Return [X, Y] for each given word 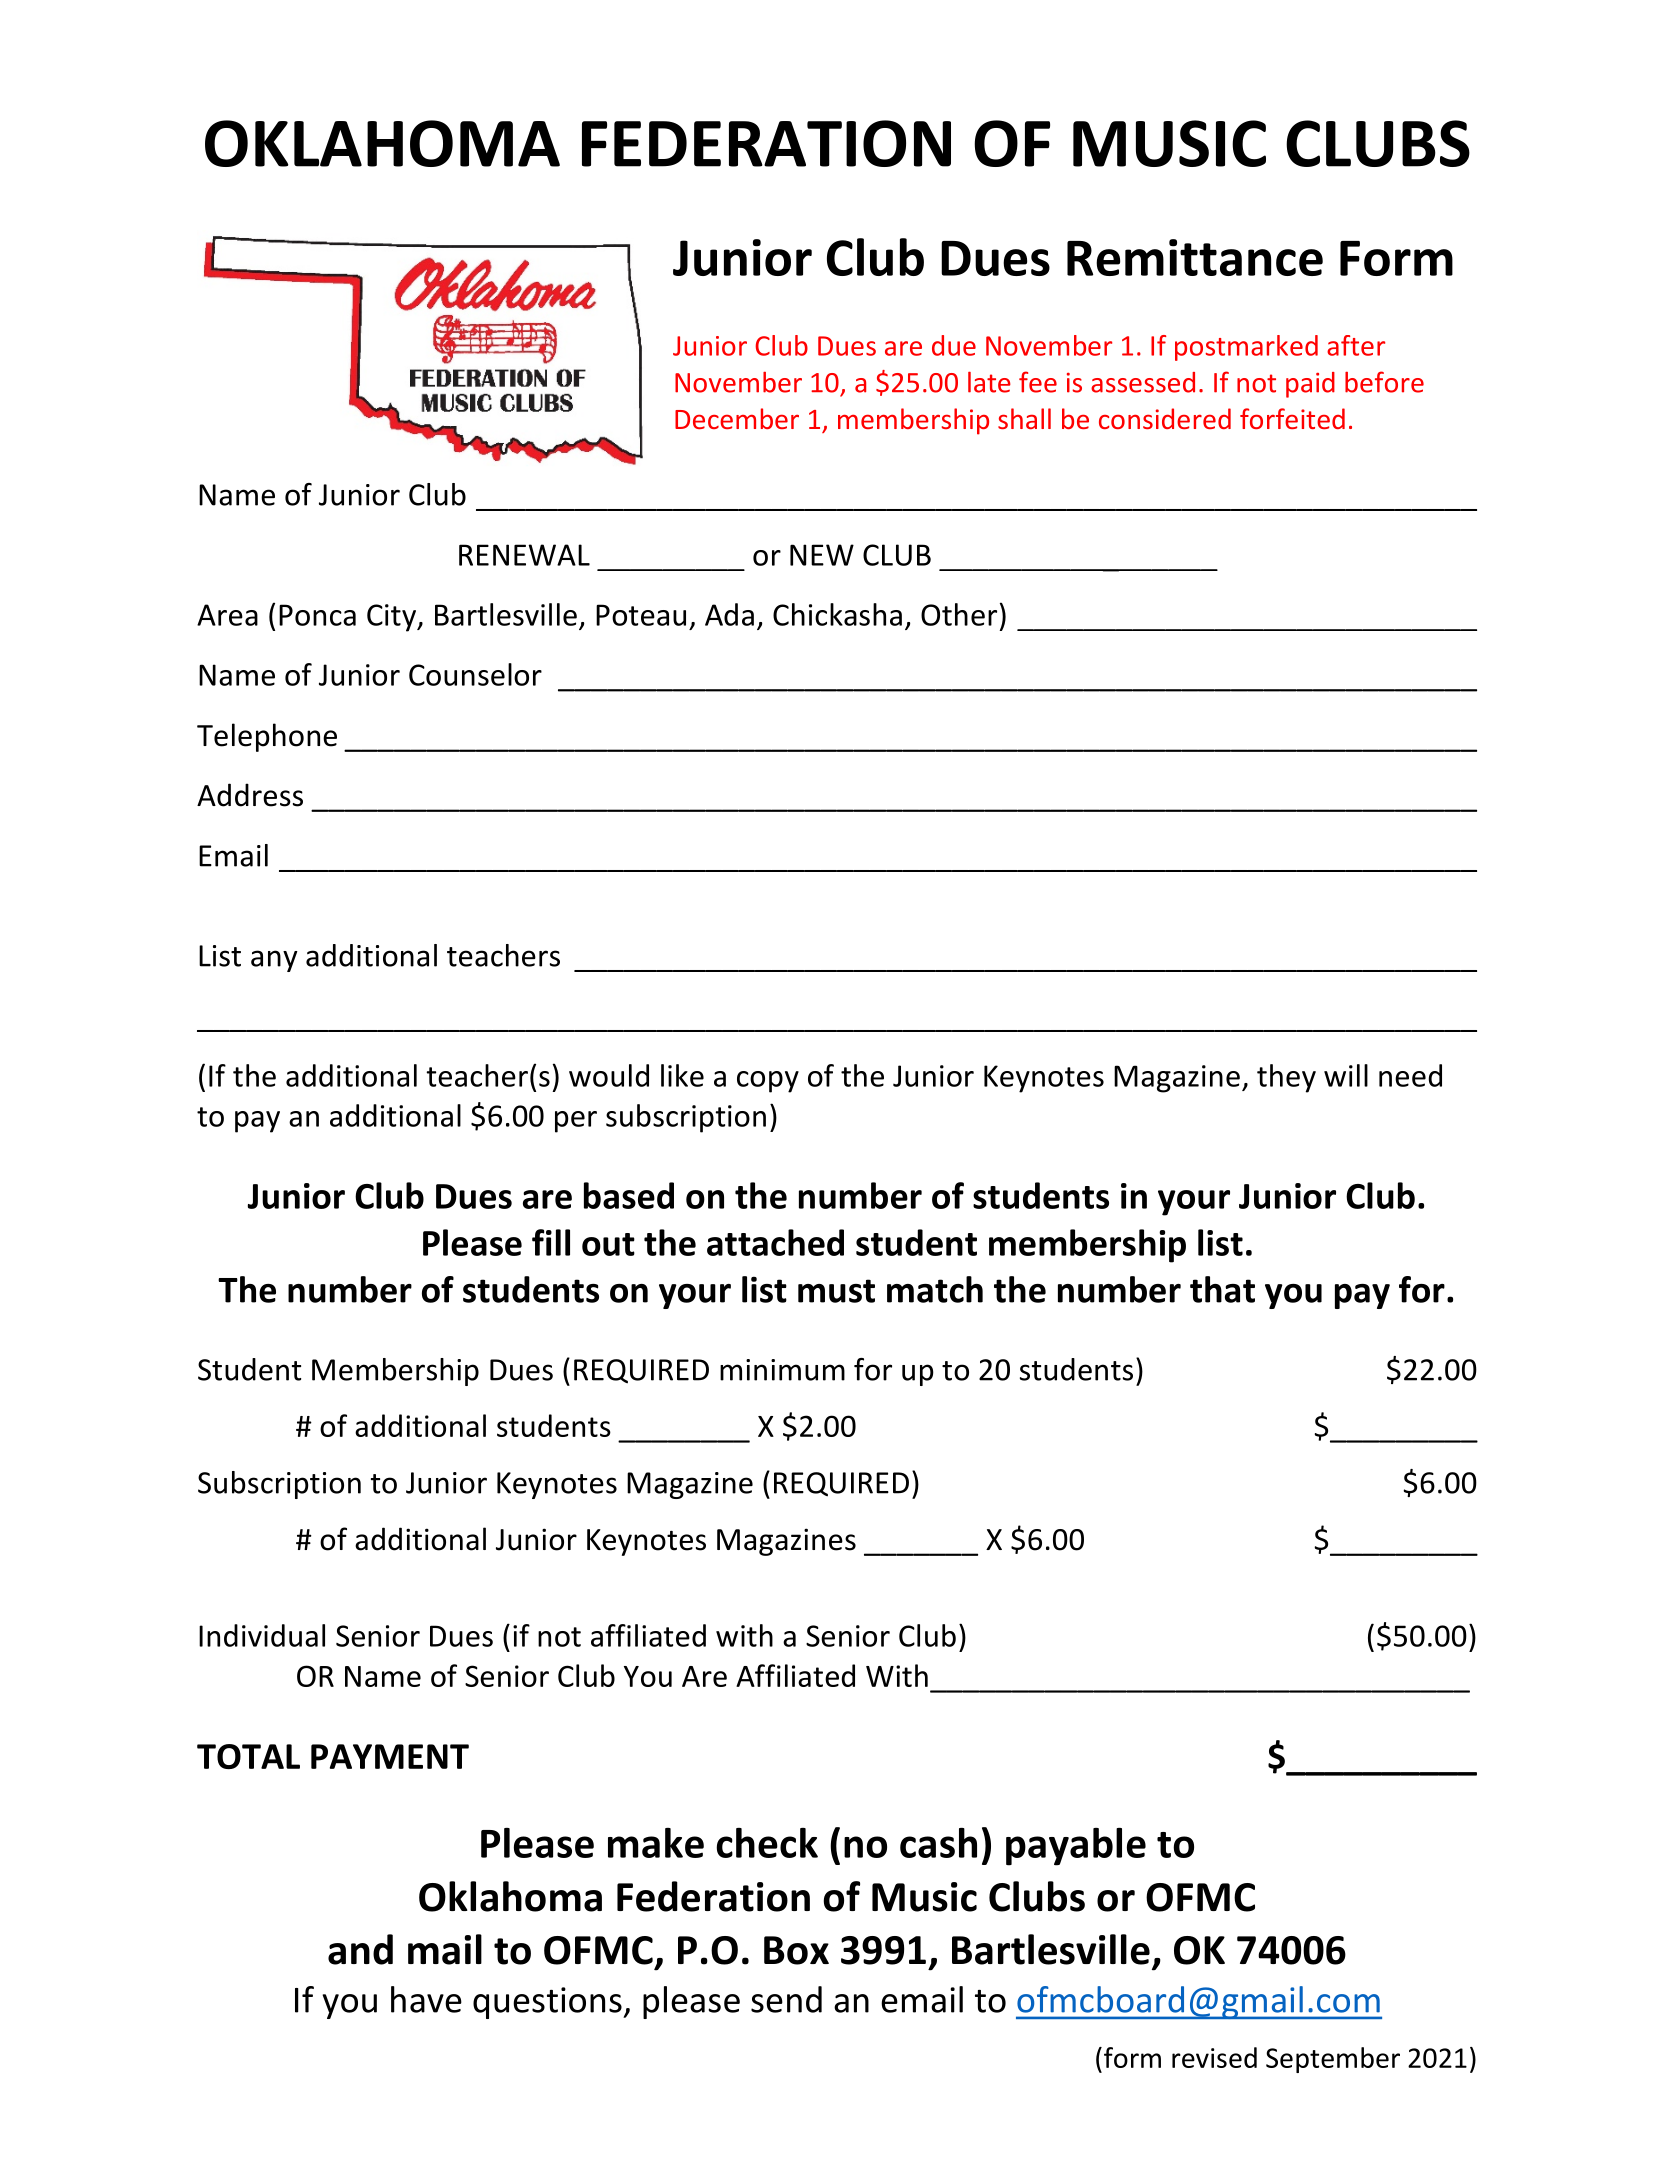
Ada [729, 614]
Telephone [267, 737]
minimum [782, 1370]
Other [959, 614]
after [1356, 345]
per [576, 1122]
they [1286, 1078]
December [737, 418]
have [426, 1999]
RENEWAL [524, 555]
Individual [262, 1635]
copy [768, 1082]
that [1222, 1289]
